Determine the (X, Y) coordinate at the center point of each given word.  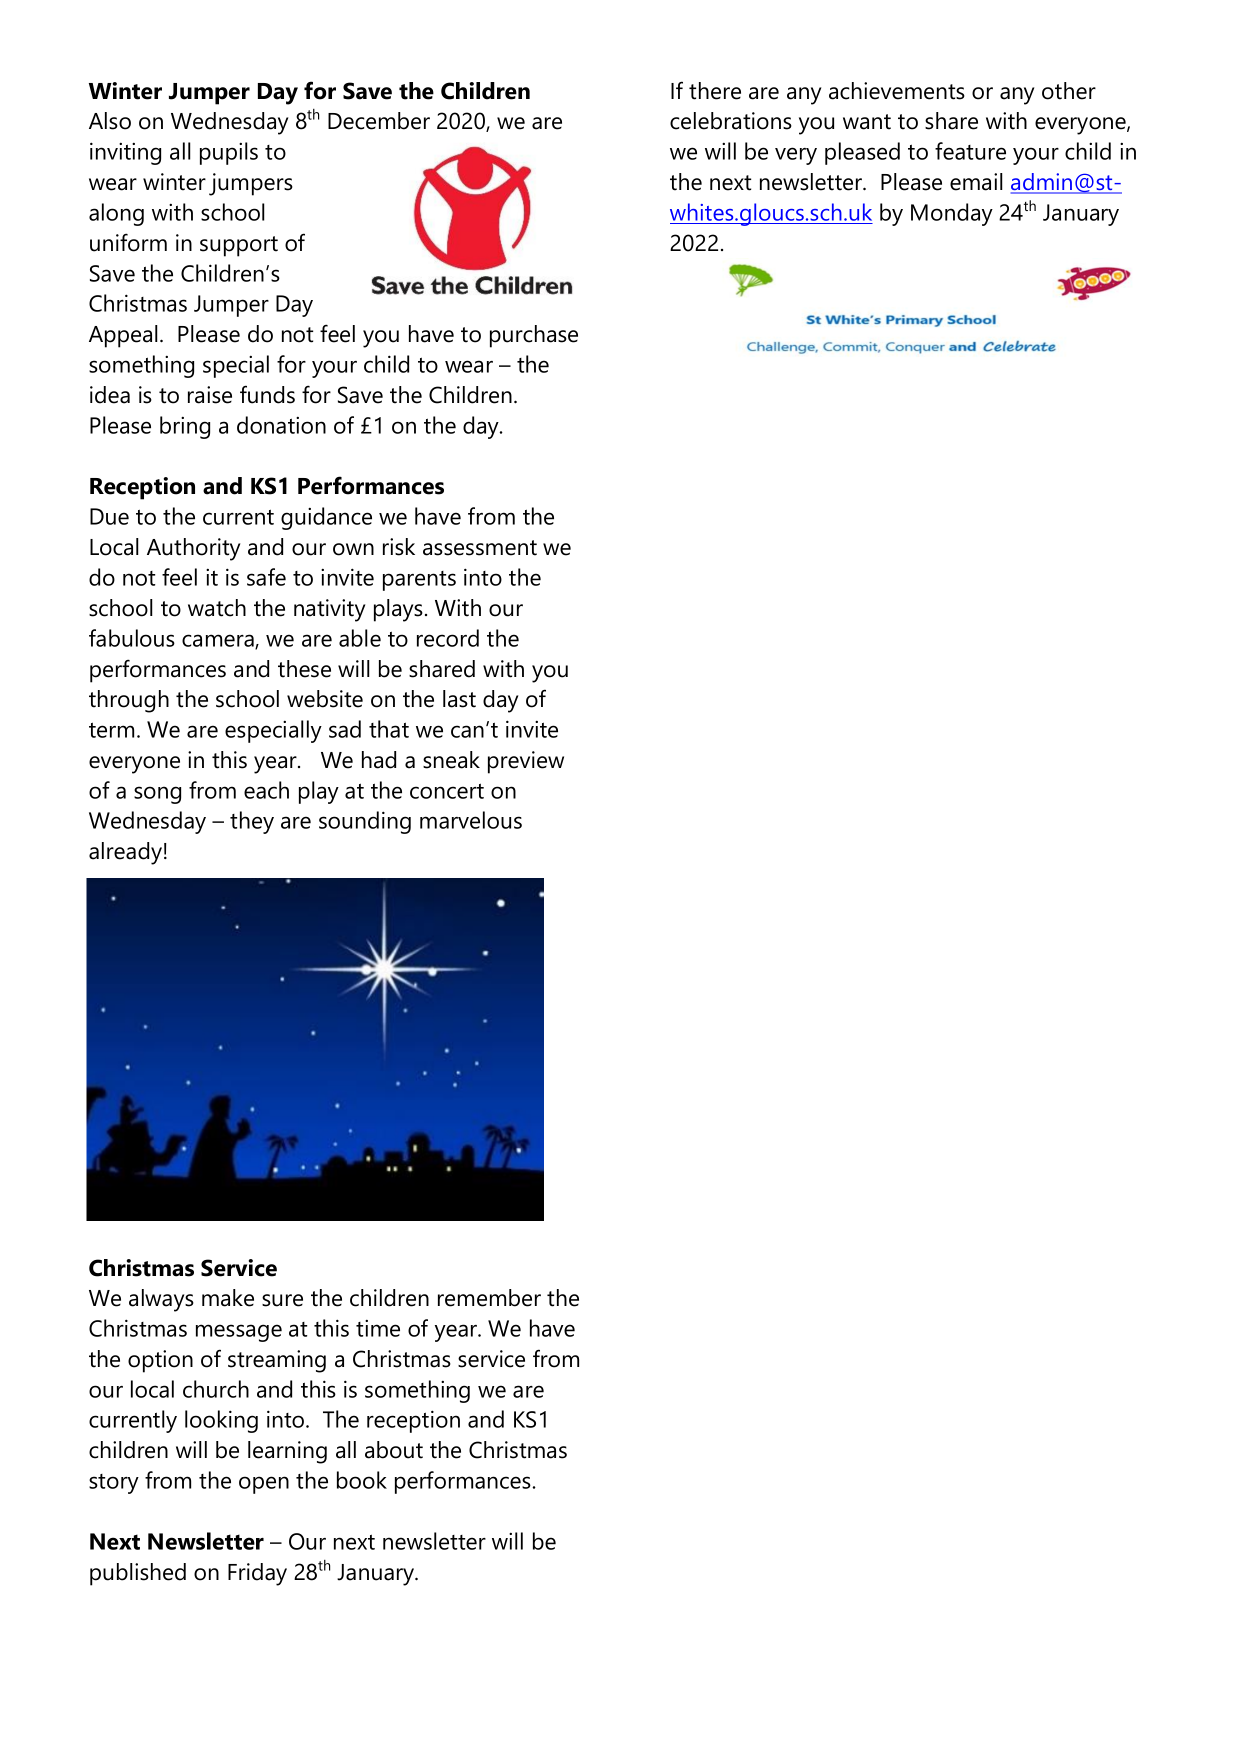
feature (970, 151)
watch (217, 608)
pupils (229, 153)
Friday (257, 1574)
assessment (480, 548)
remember (489, 1298)
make (228, 1298)
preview (526, 762)
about (394, 1450)
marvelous (471, 820)
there (715, 91)
